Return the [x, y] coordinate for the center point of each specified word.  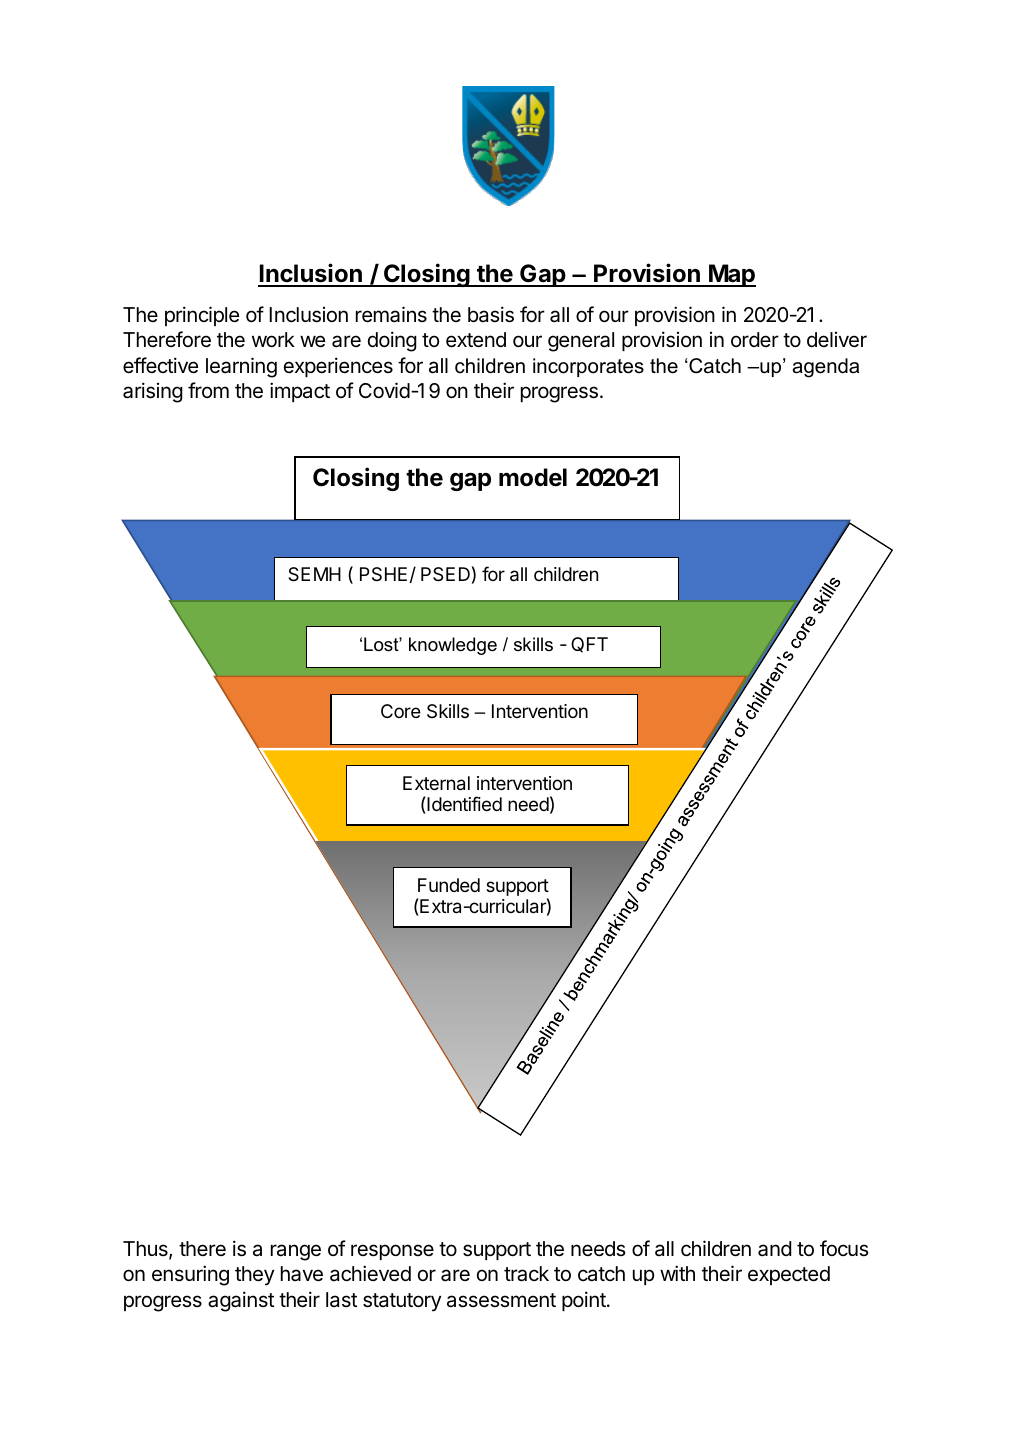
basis [491, 314]
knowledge [453, 646]
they [255, 1276]
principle [202, 316]
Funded [449, 885]
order [755, 339]
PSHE [383, 574]
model [533, 477]
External [436, 783]
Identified [463, 805]
